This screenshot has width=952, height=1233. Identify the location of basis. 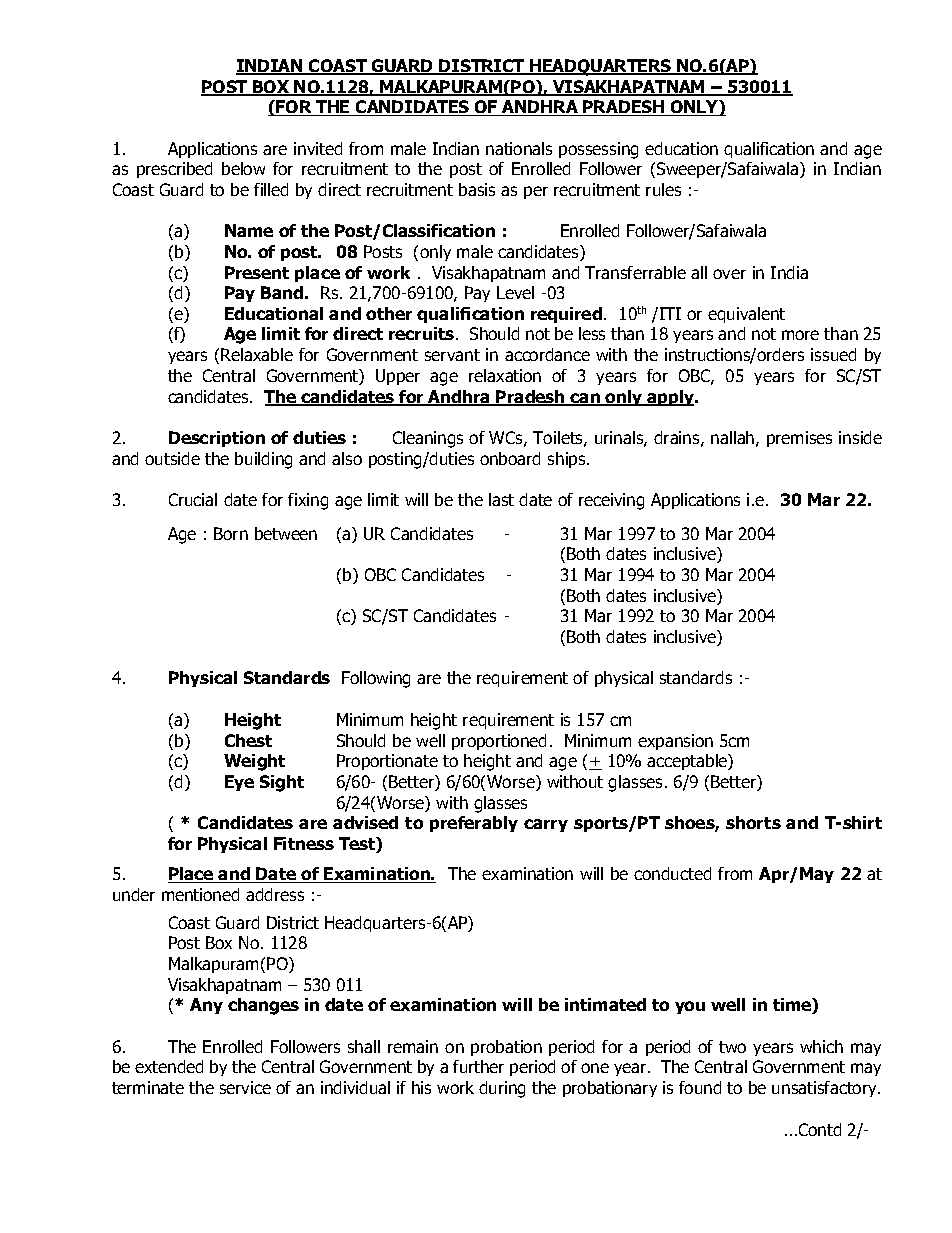
(477, 189).
